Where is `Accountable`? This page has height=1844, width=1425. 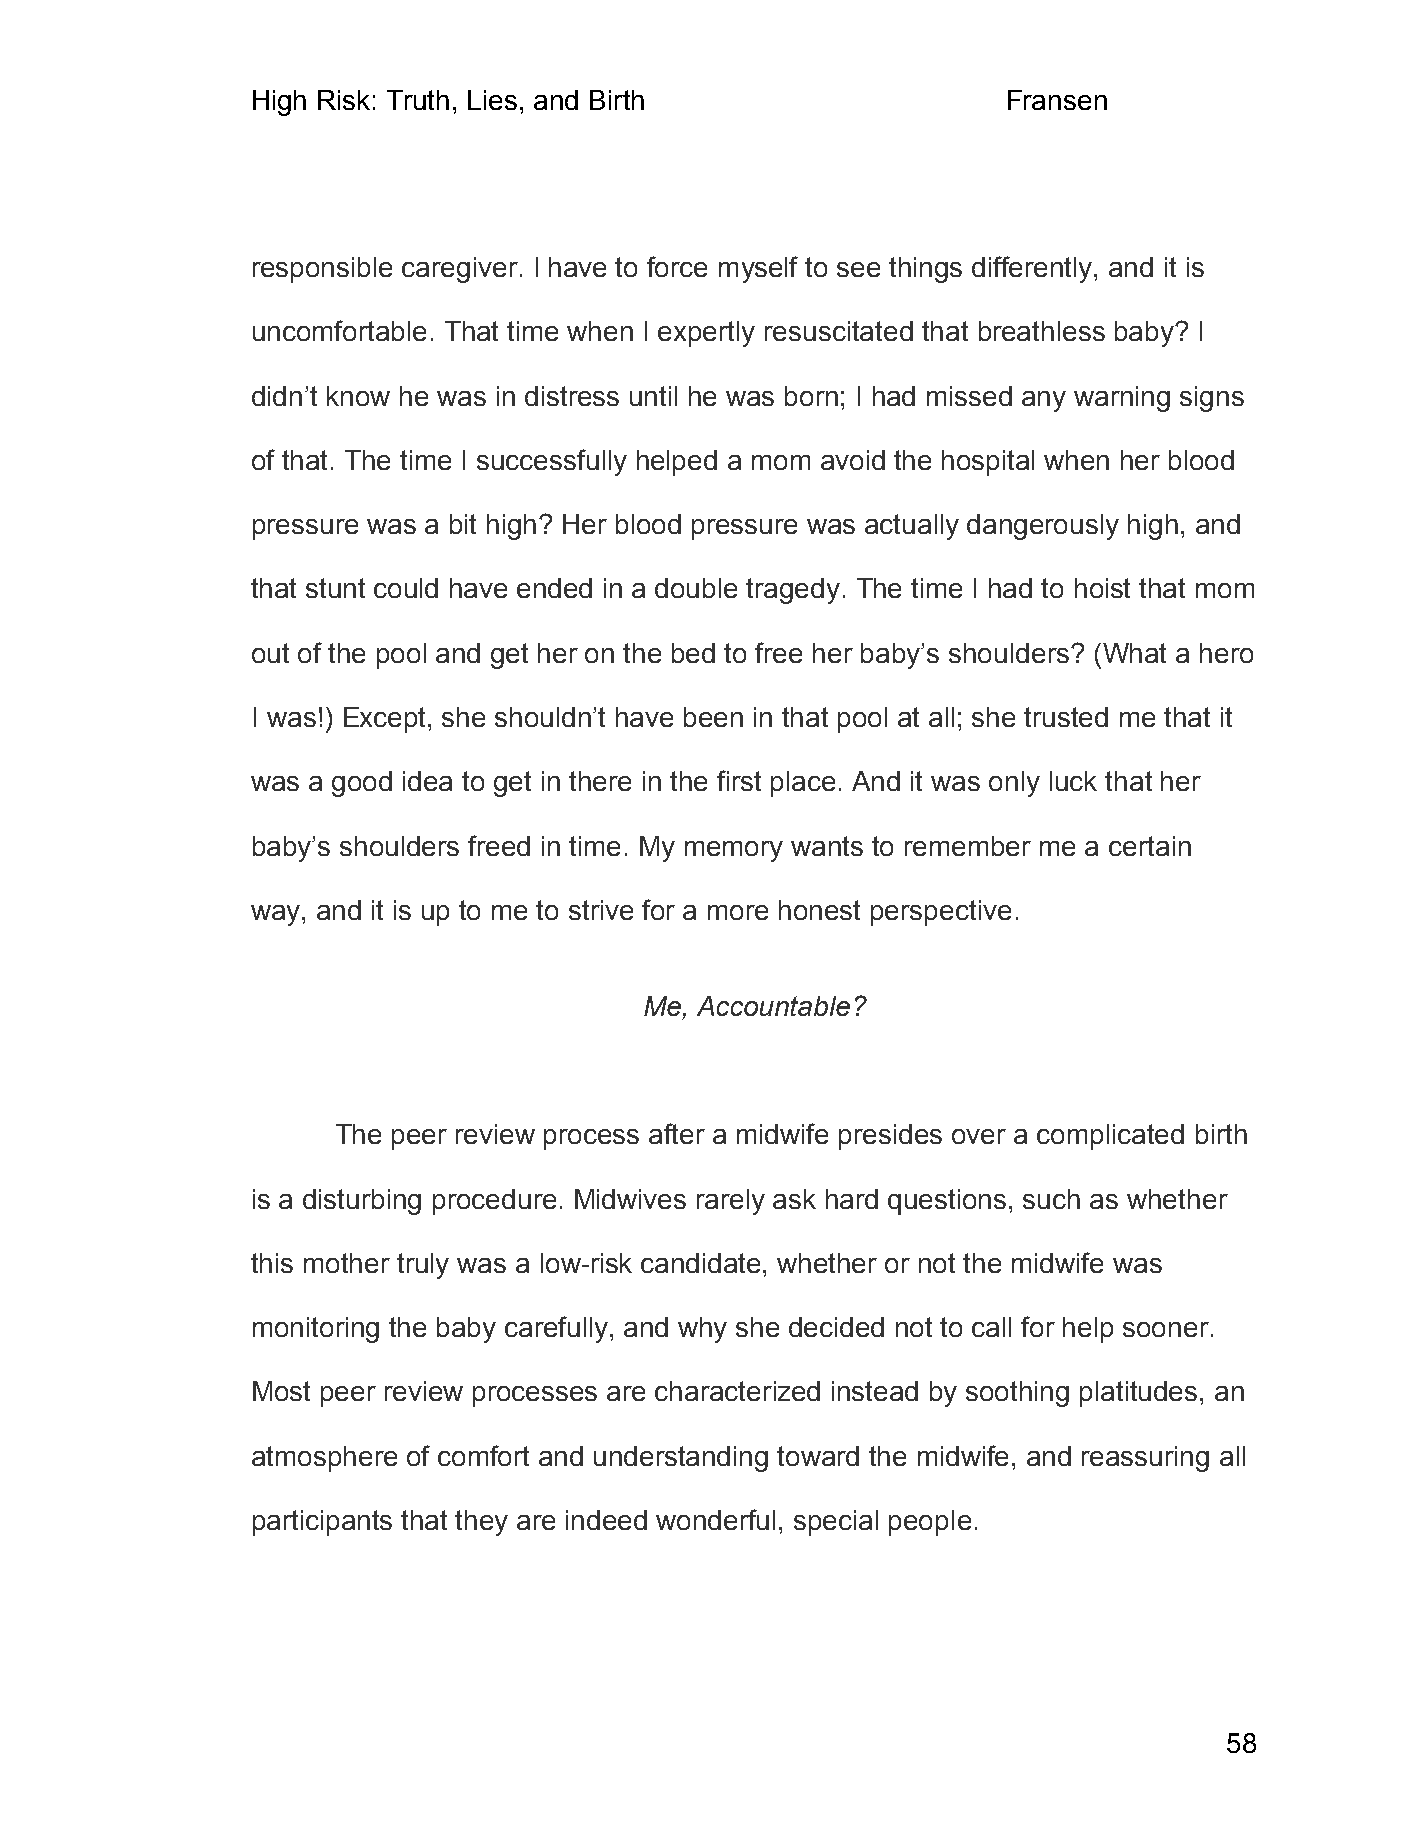 Accountable is located at coordinates (773, 1006).
